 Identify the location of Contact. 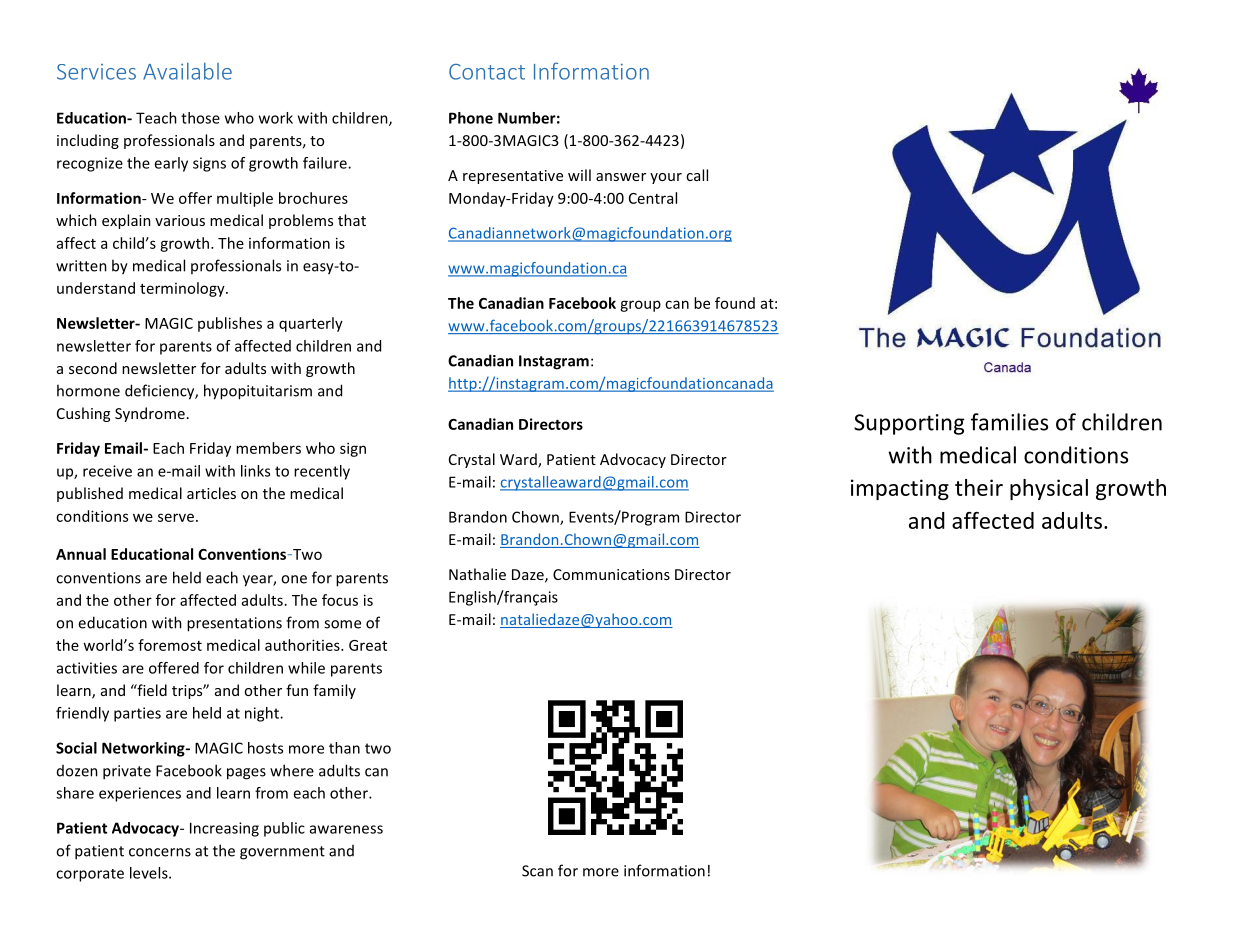
(487, 72).
